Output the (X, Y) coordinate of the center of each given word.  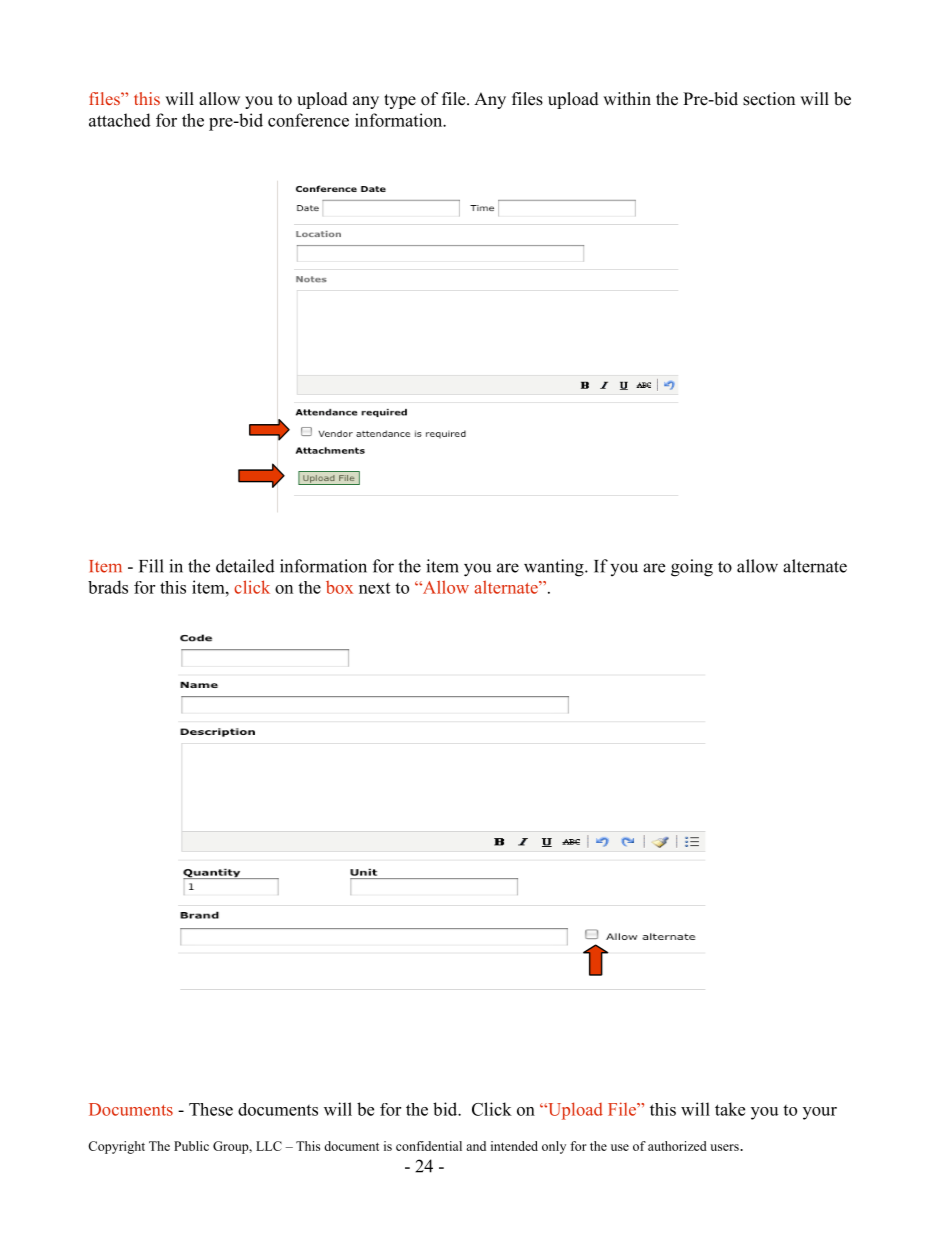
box (339, 587)
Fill (151, 566)
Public (191, 1146)
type (400, 101)
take (730, 1109)
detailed (245, 566)
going (692, 568)
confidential (429, 1146)
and (476, 1146)
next (374, 588)
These (211, 1109)
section (769, 99)
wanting (555, 568)
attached (120, 120)
